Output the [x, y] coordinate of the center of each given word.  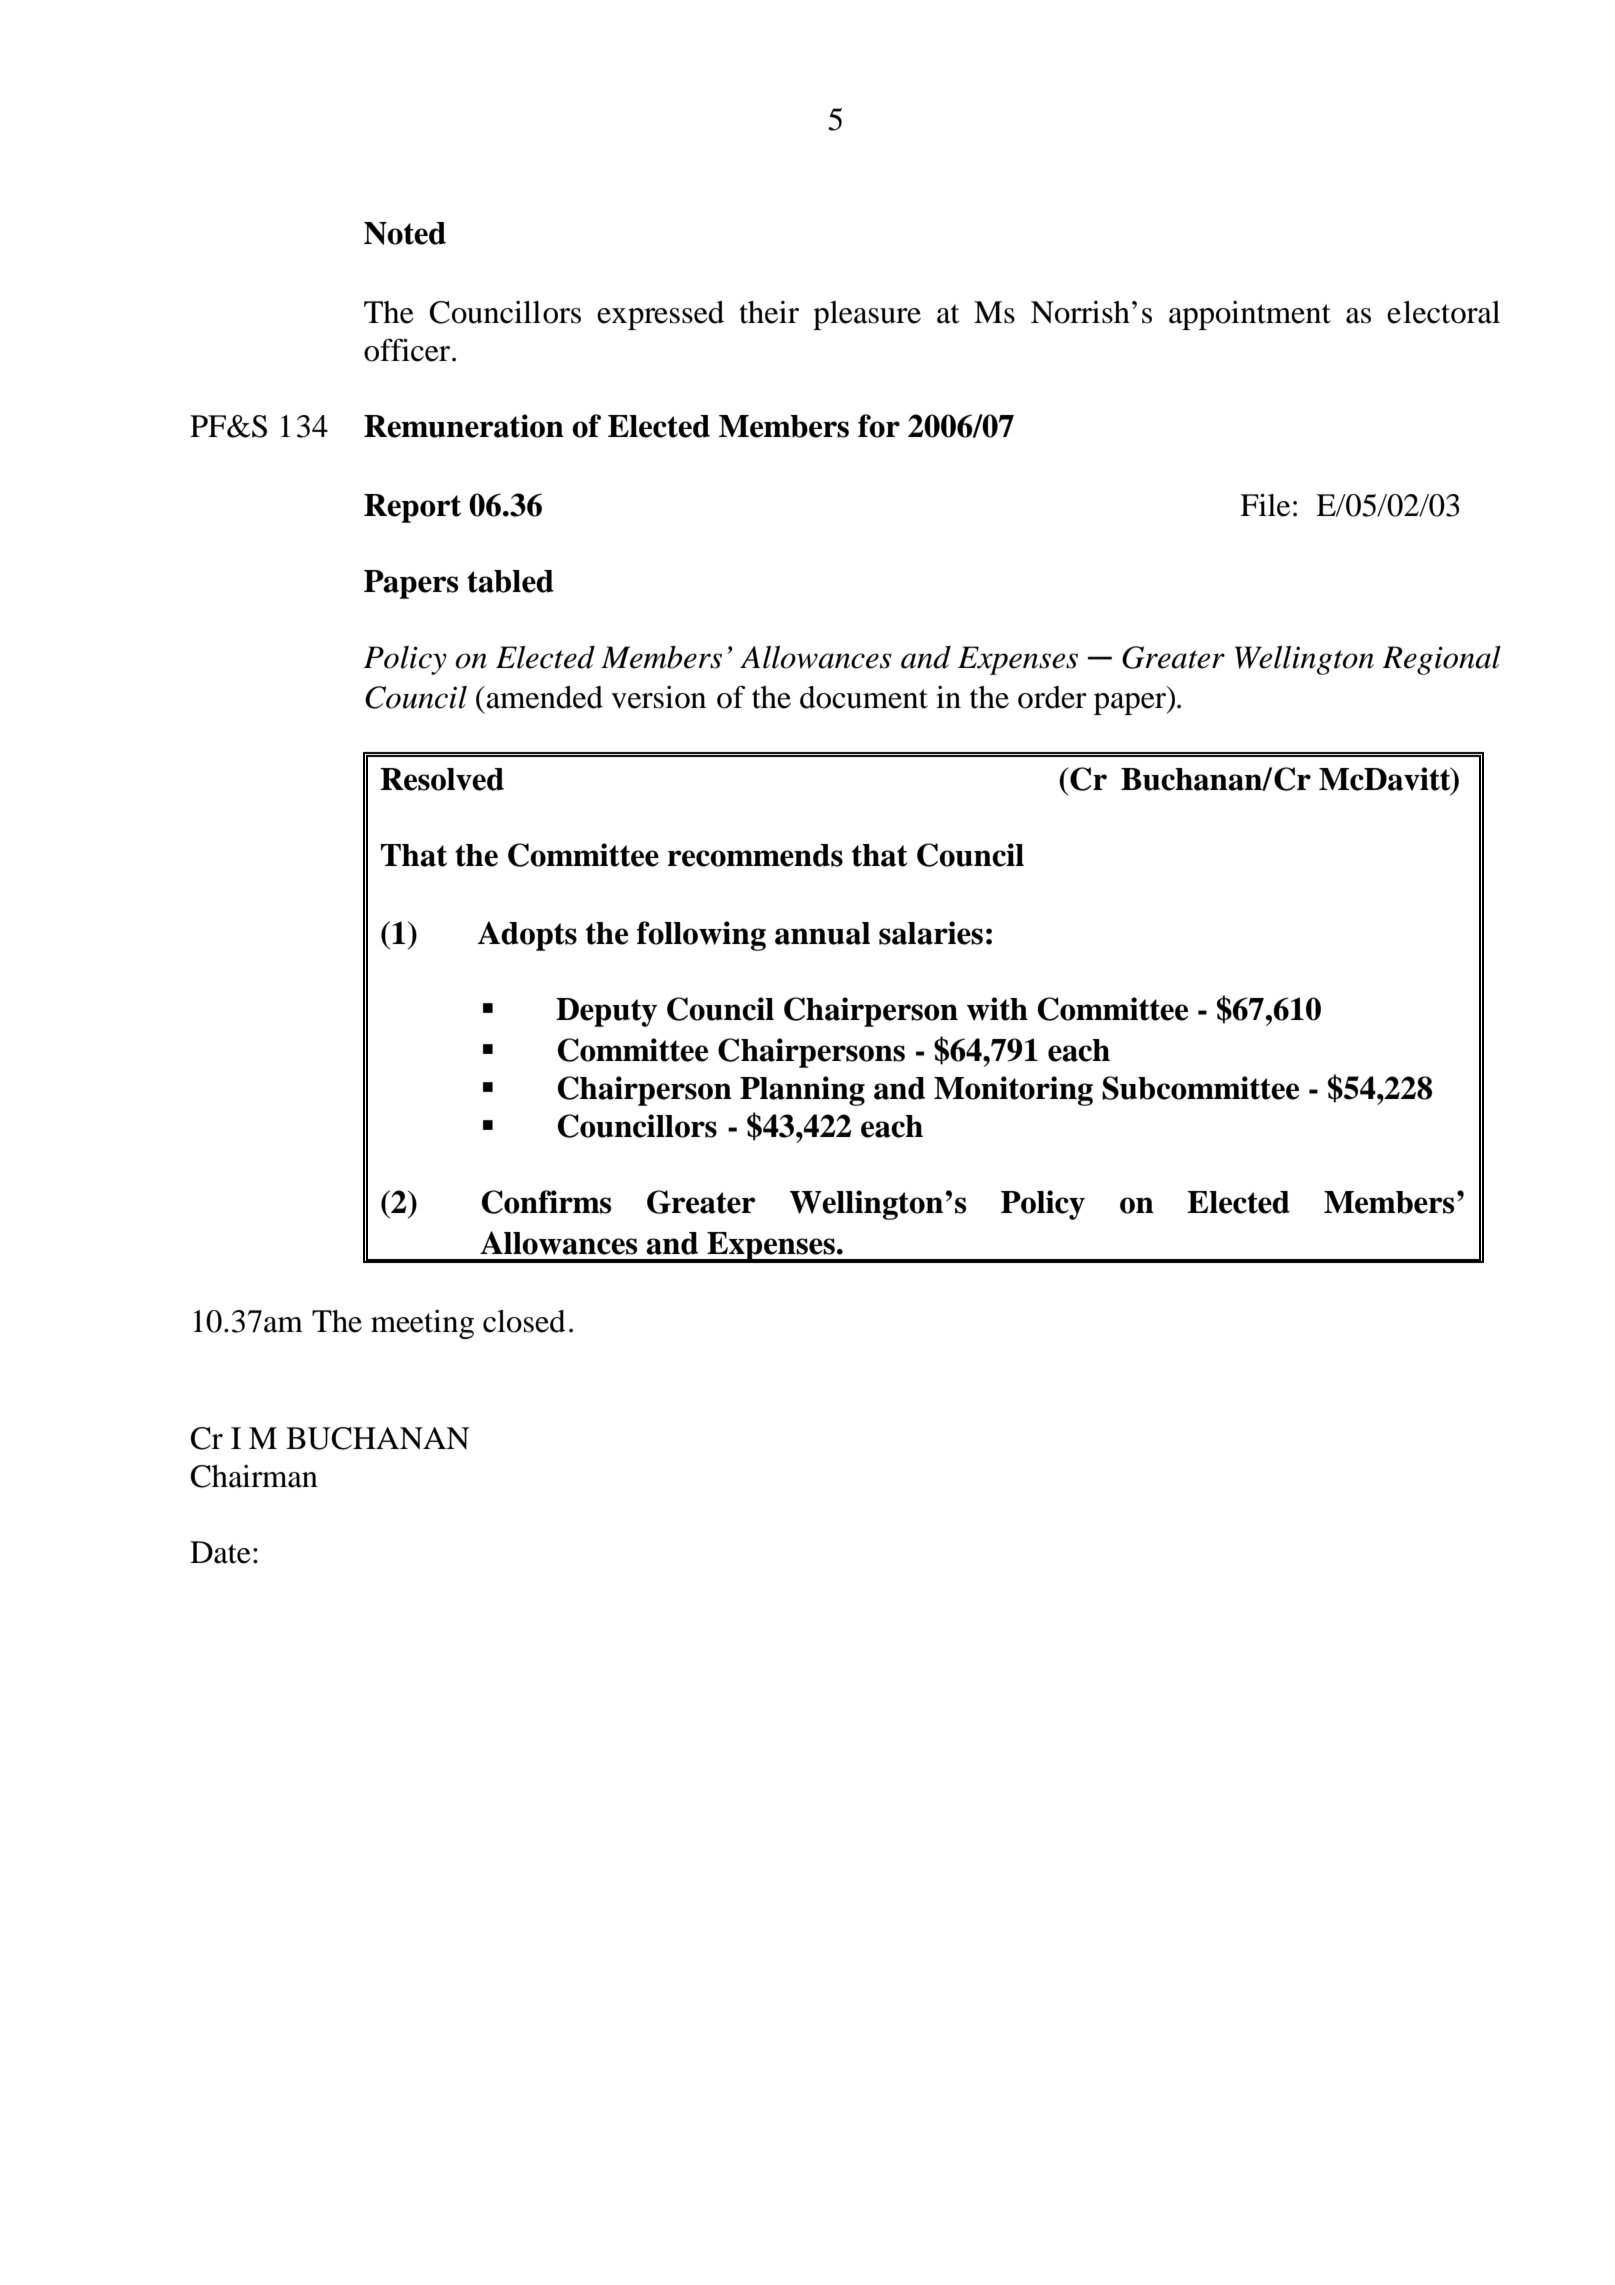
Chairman [254, 1476]
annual [822, 933]
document [864, 697]
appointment [1250, 315]
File [1265, 505]
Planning [802, 1091]
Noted [405, 233]
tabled [510, 581]
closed [524, 1321]
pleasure [867, 315]
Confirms [547, 1202]
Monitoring [1013, 1091]
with [997, 1009]
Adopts [527, 936]
